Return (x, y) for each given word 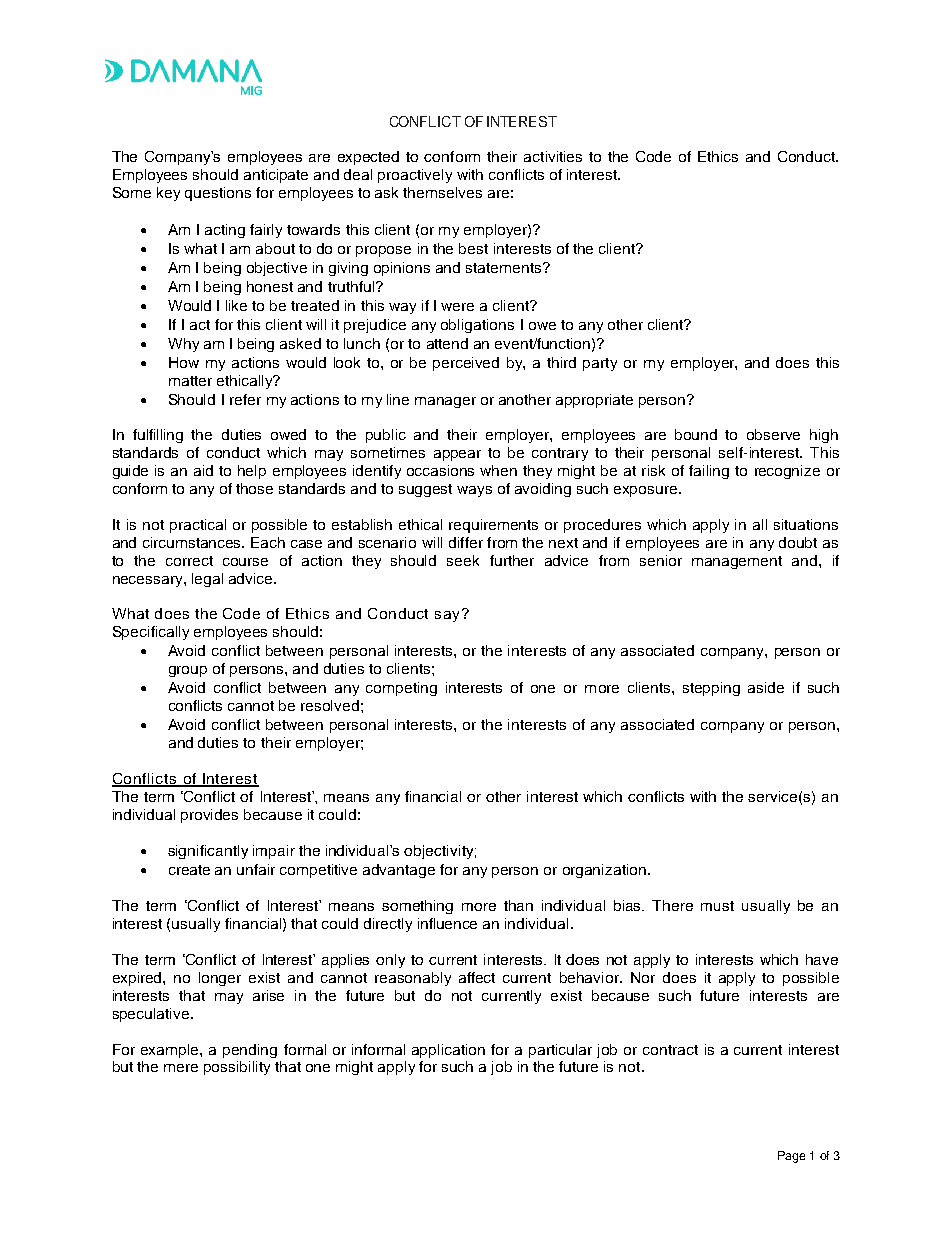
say (447, 616)
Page (791, 1157)
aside (766, 687)
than (518, 905)
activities (553, 156)
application (448, 1051)
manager (445, 402)
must (717, 906)
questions (218, 194)
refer (245, 399)
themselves (442, 192)
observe (773, 434)
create (189, 870)
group (188, 671)
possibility (237, 1068)
